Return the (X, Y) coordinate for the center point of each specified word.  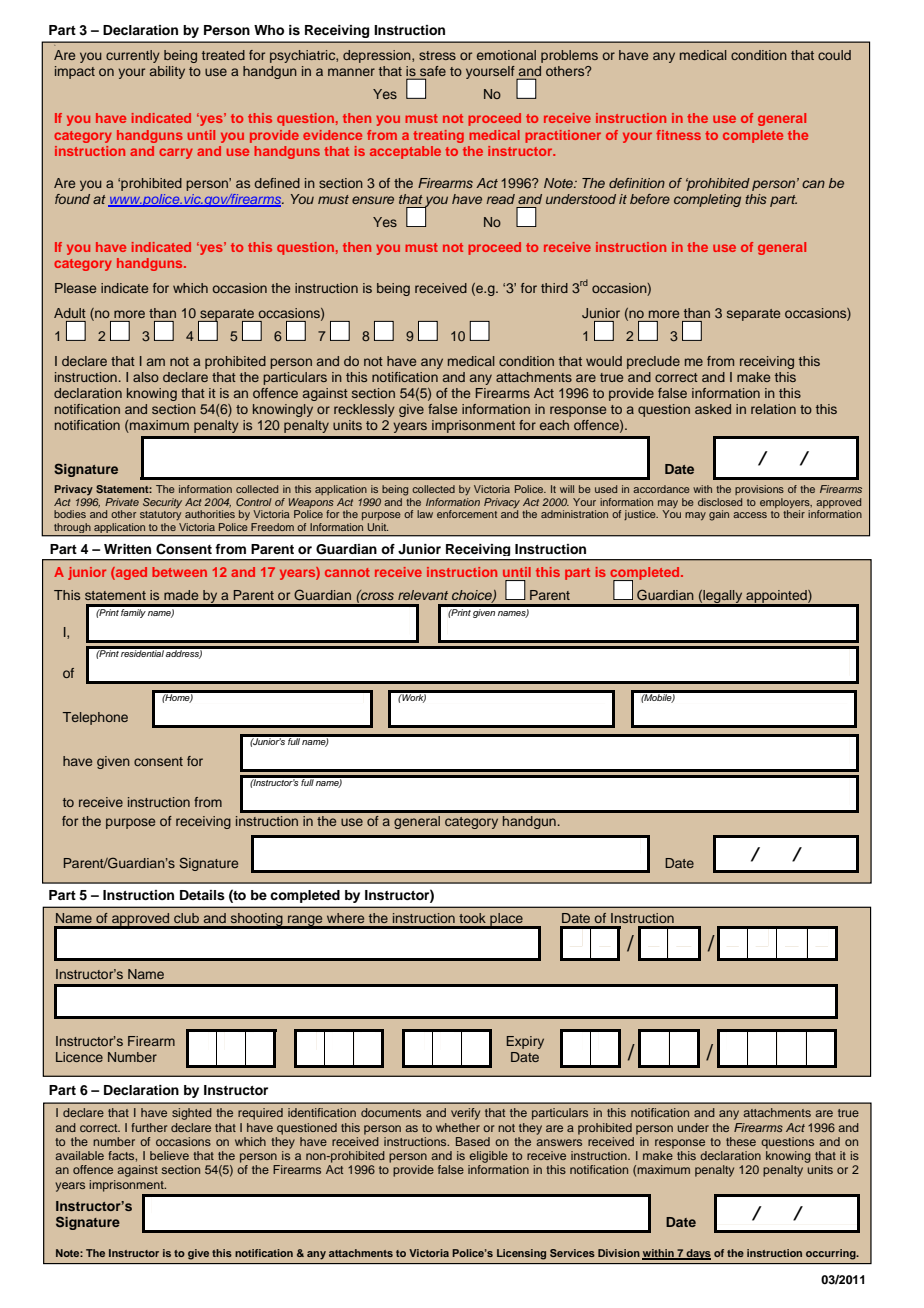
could (834, 55)
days (698, 1254)
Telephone (95, 718)
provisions (759, 490)
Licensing (521, 1254)
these (741, 1141)
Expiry (525, 1042)
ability (167, 72)
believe (169, 1155)
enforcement (467, 514)
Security (162, 503)
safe (433, 71)
